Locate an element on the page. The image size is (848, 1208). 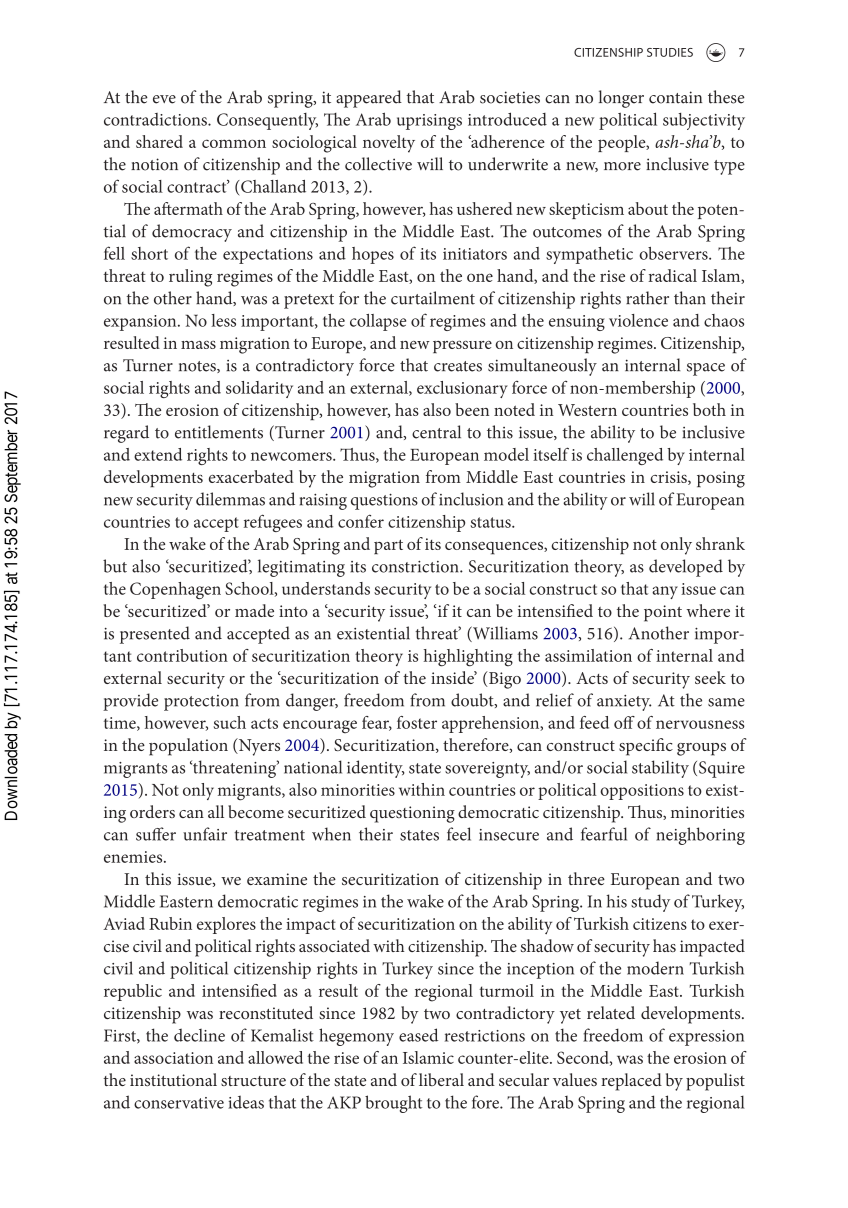
liberal is located at coordinates (441, 1079).
